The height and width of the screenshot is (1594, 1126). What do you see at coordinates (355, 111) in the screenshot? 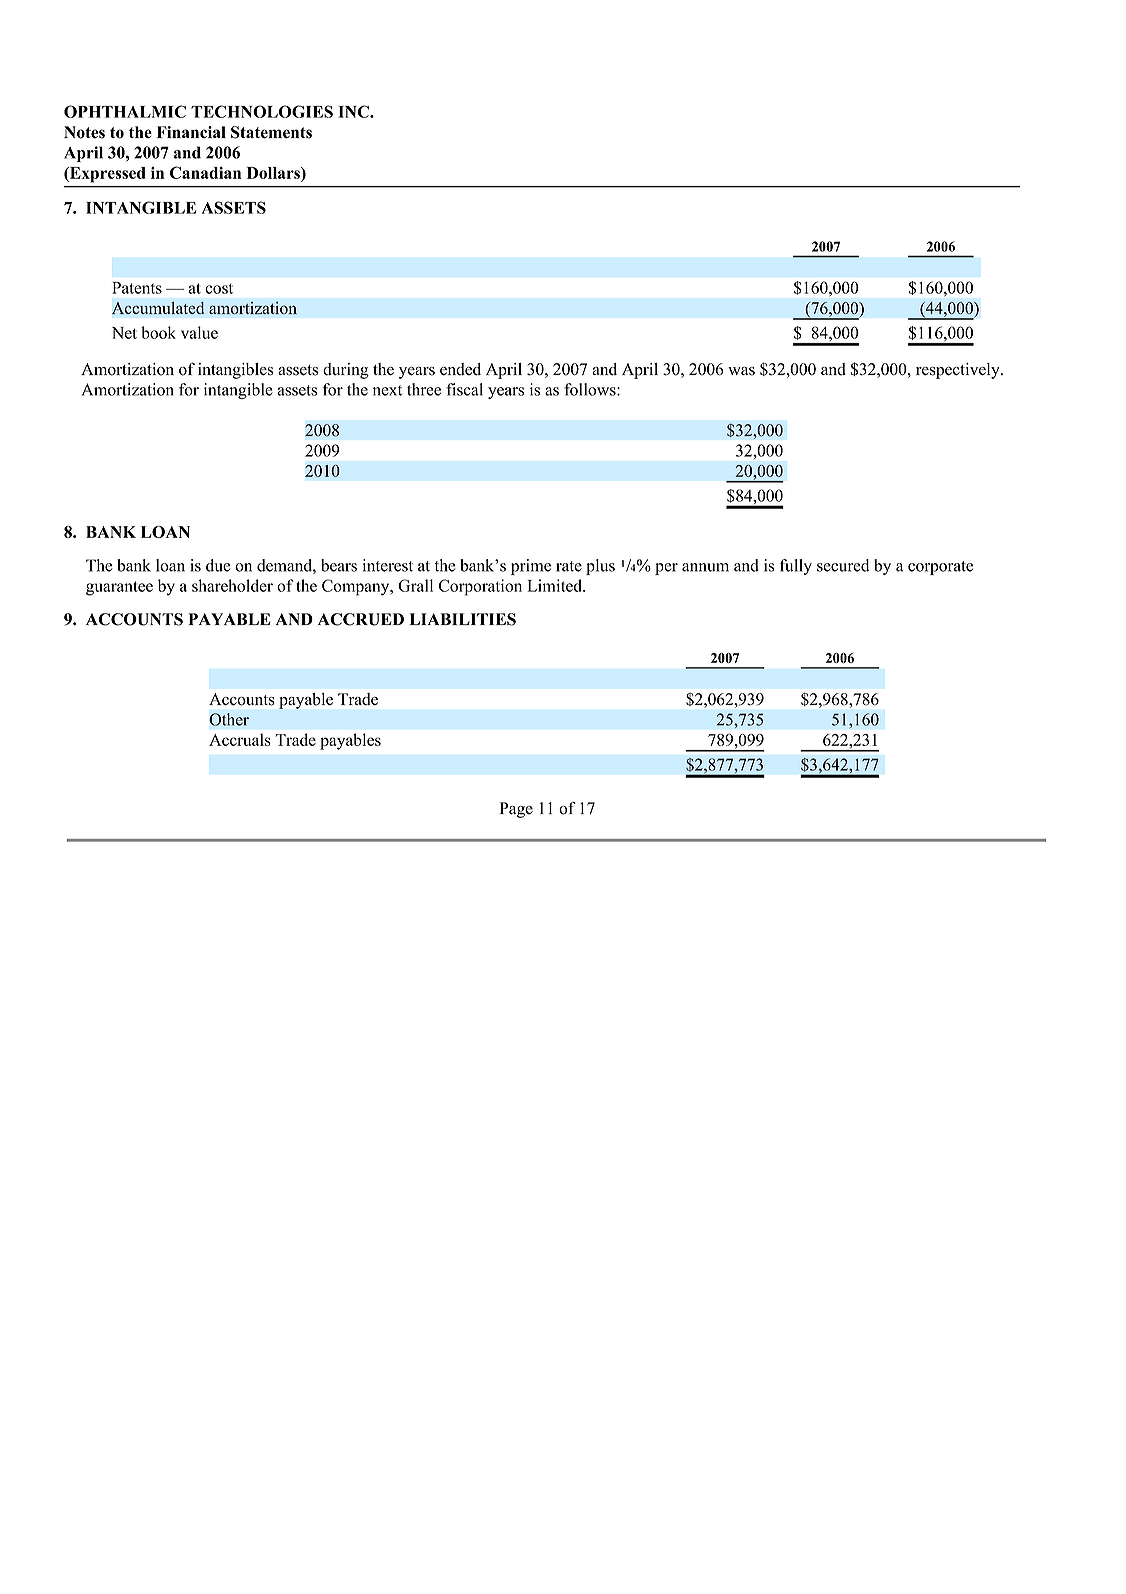
I see `INC` at bounding box center [355, 111].
